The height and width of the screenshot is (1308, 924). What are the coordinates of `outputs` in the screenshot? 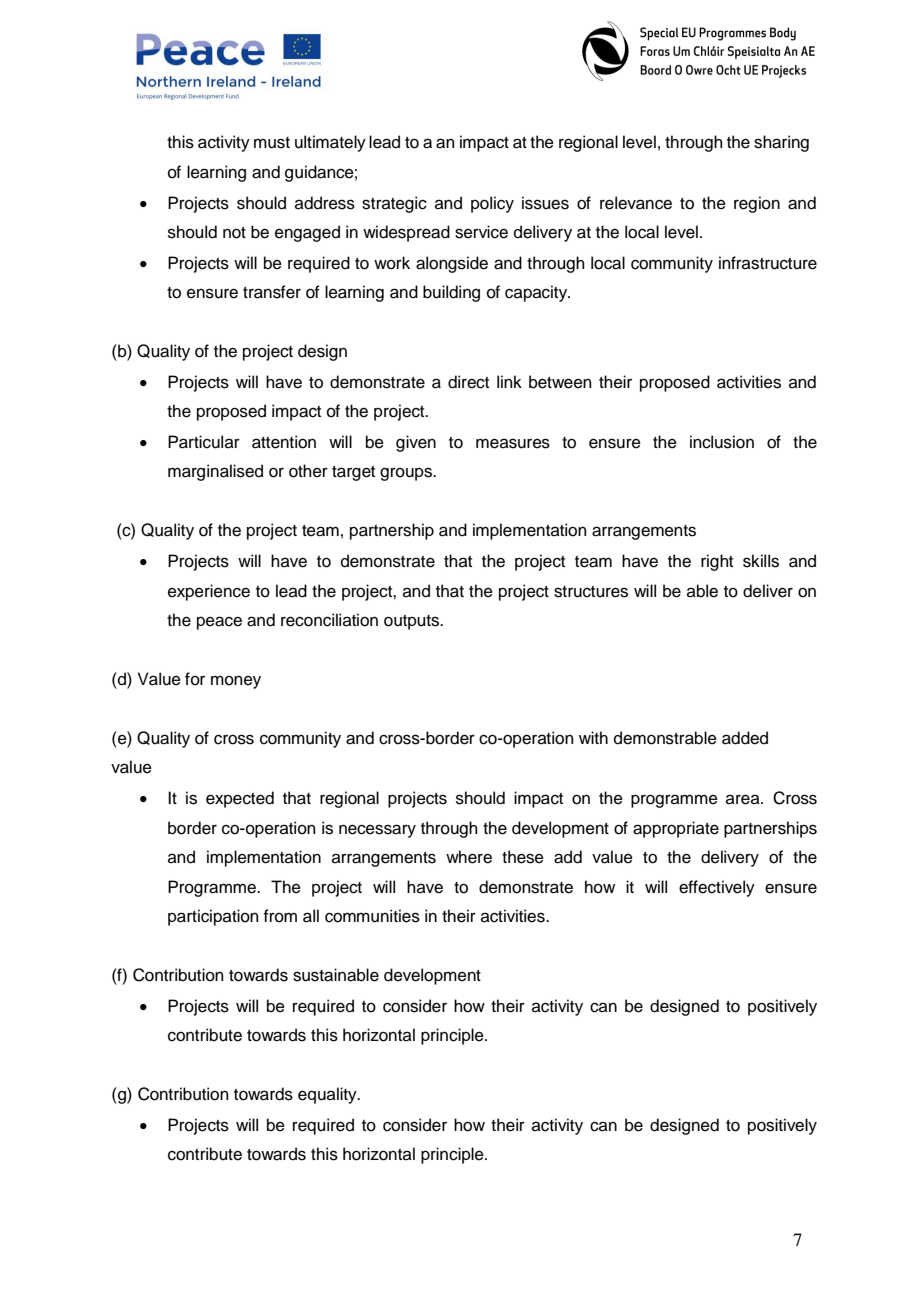 It's located at (413, 622).
